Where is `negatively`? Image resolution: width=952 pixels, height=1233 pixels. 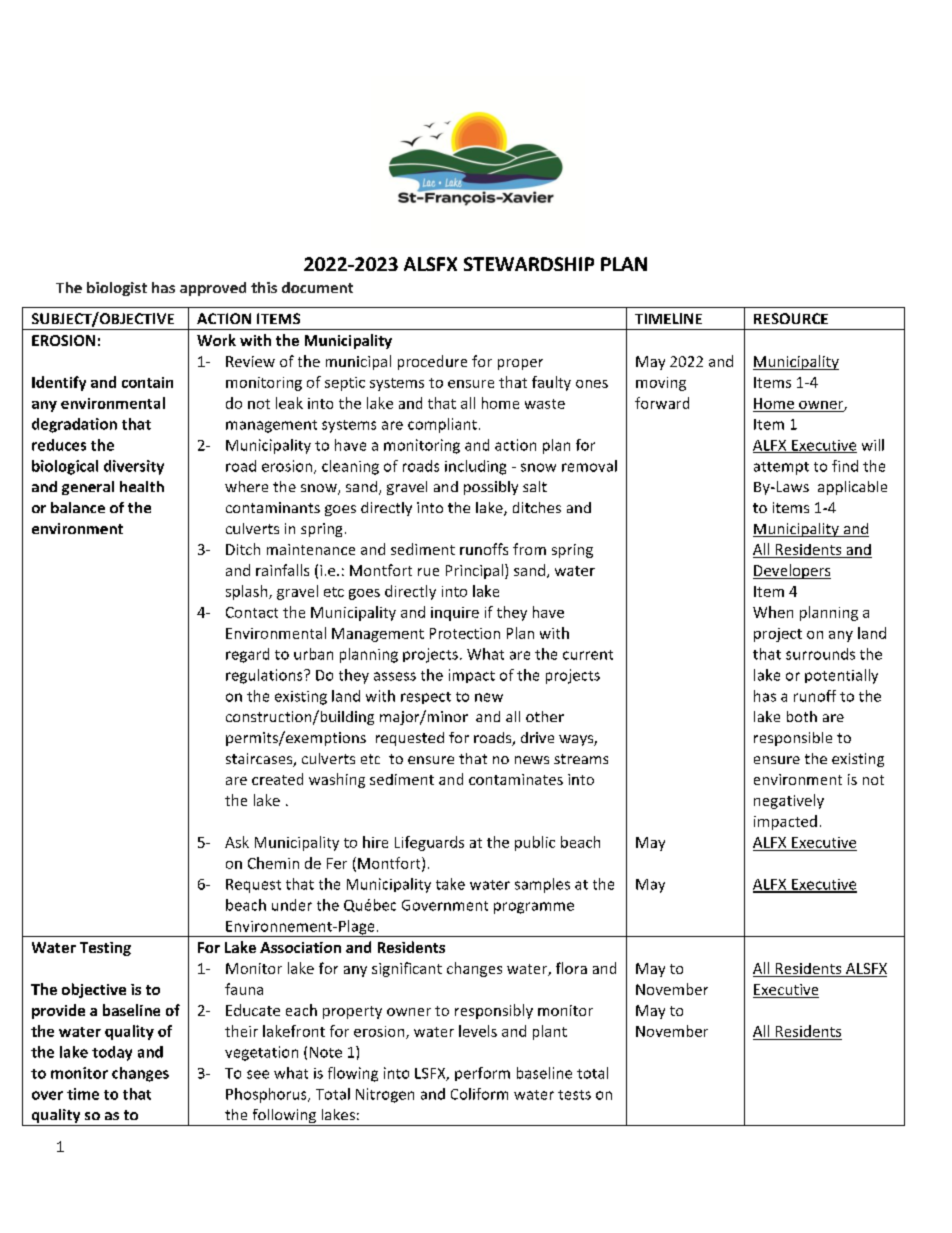 negatively is located at coordinates (789, 801).
